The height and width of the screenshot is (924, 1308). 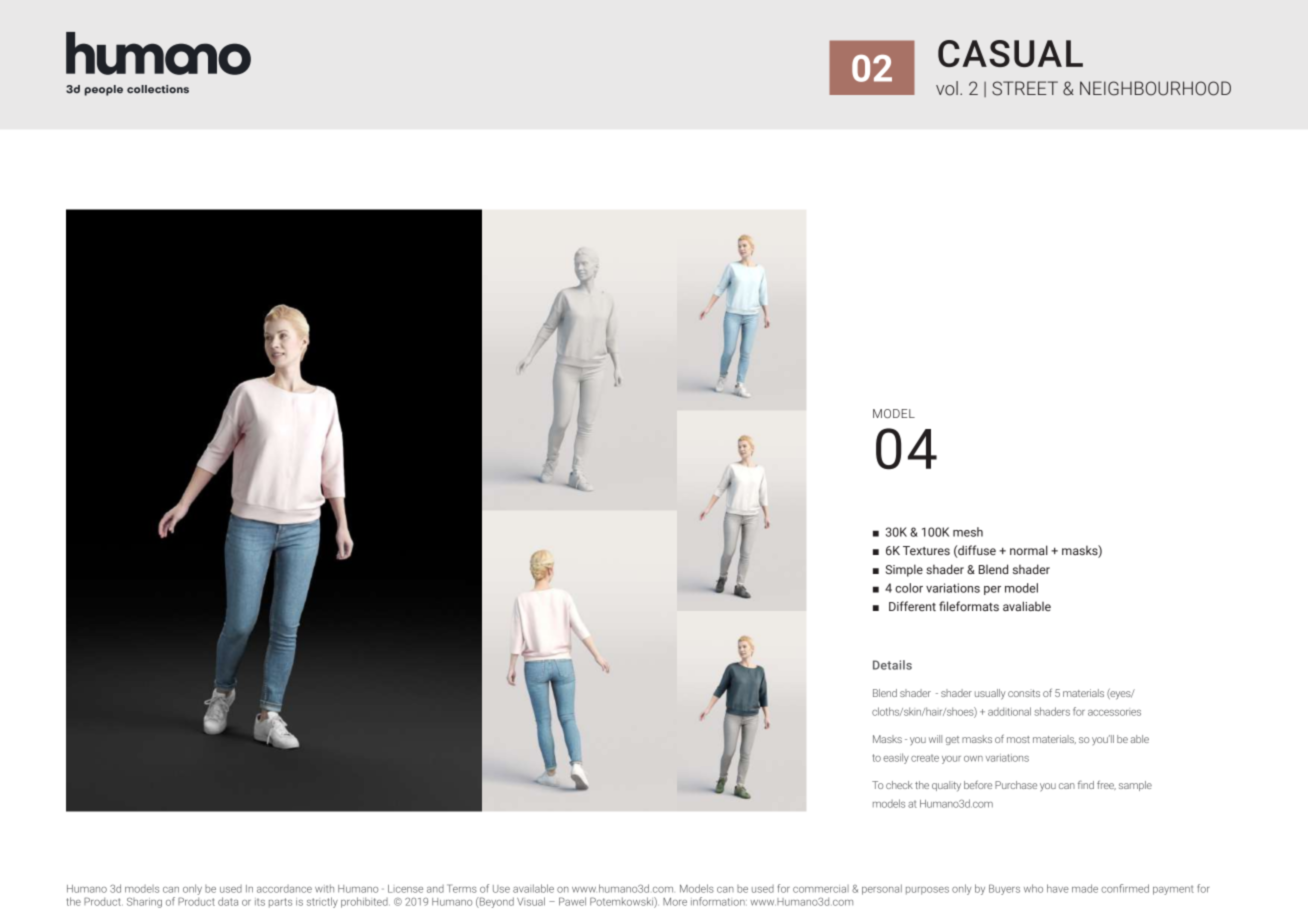 I want to click on STREET, so click(x=1025, y=88).
